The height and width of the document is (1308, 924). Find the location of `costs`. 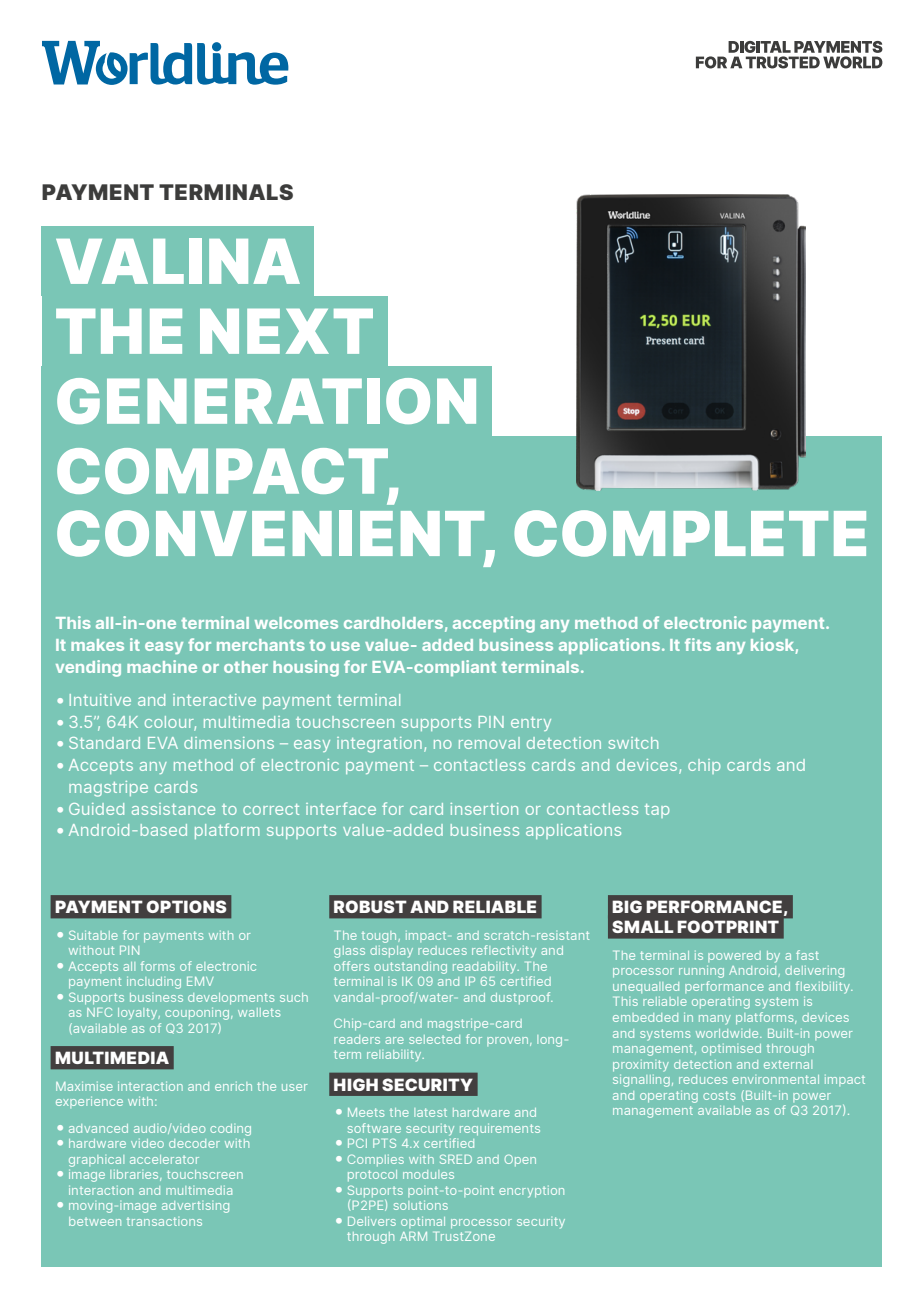

costs is located at coordinates (719, 1095).
